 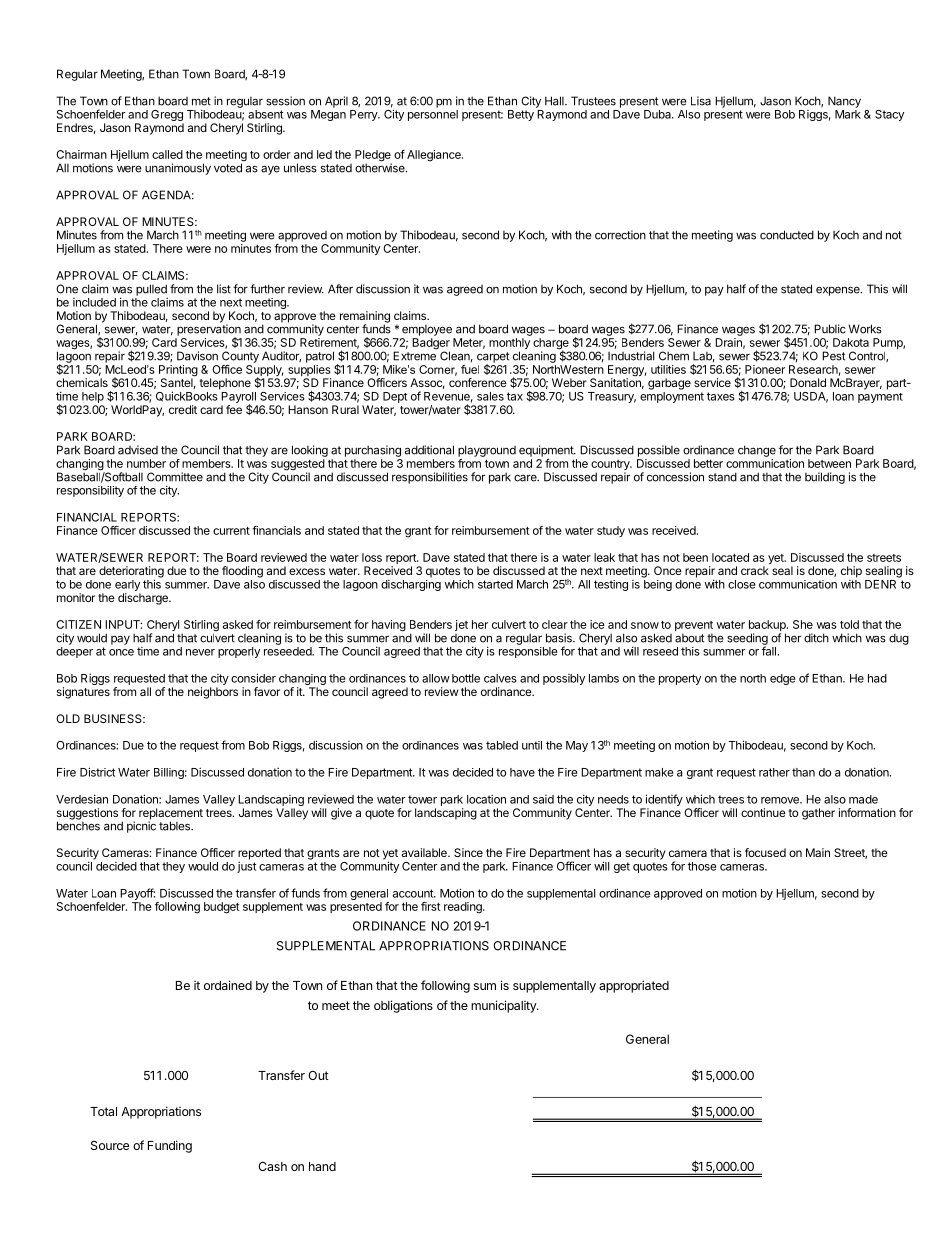 I want to click on rather, so click(x=774, y=772).
